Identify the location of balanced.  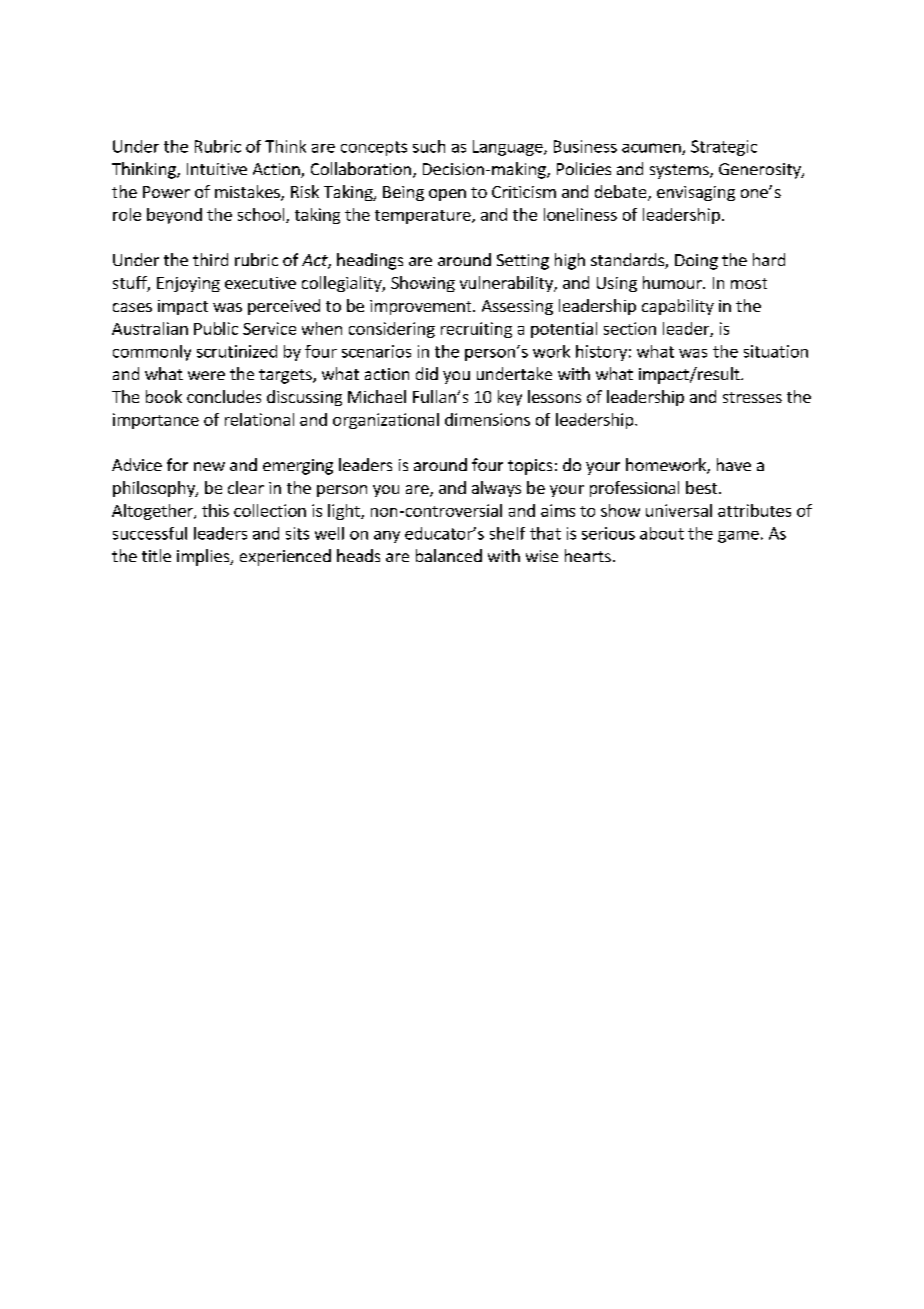
(449, 555).
